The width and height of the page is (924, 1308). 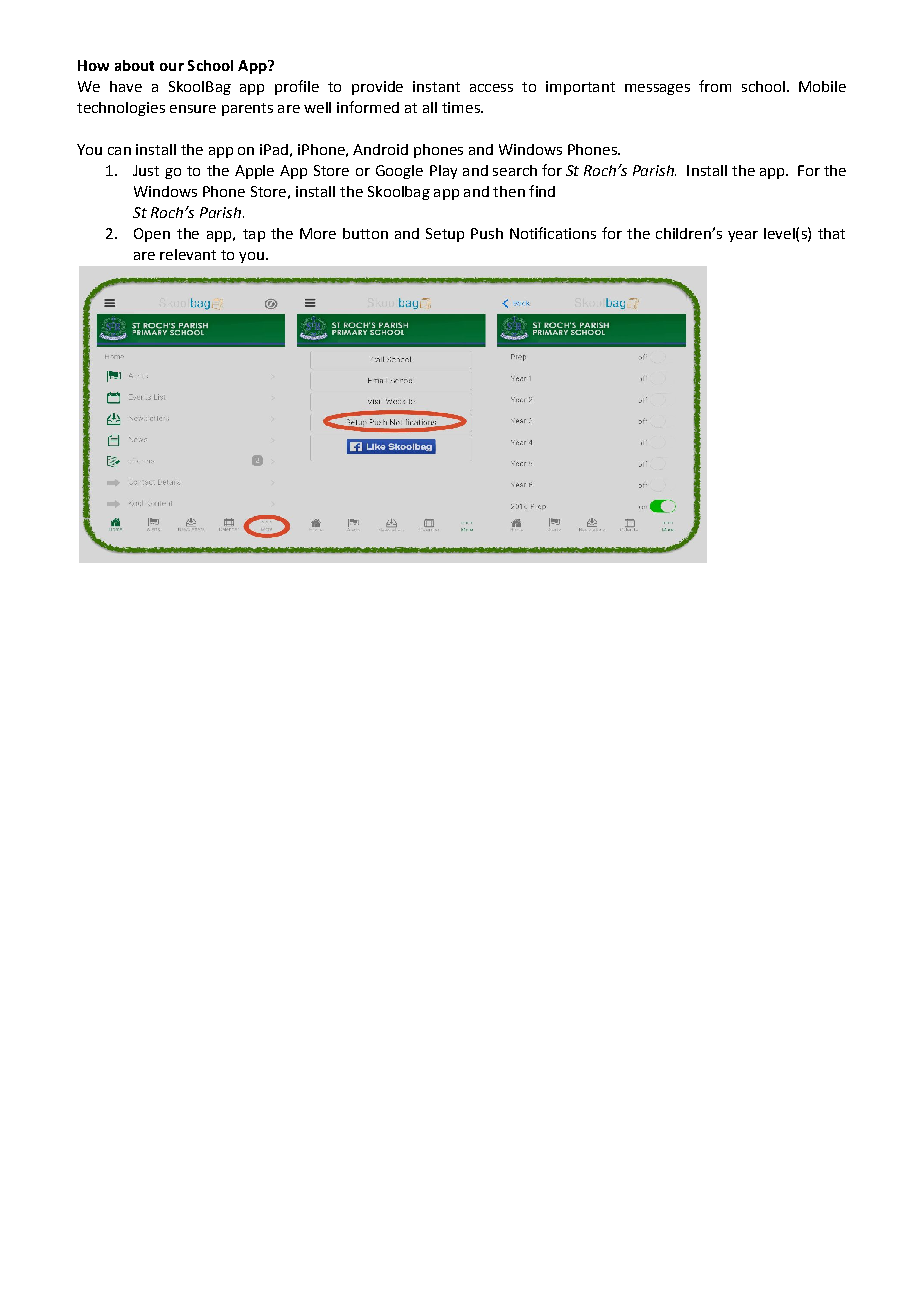 What do you see at coordinates (542, 191) in the page?
I see `find` at bounding box center [542, 191].
